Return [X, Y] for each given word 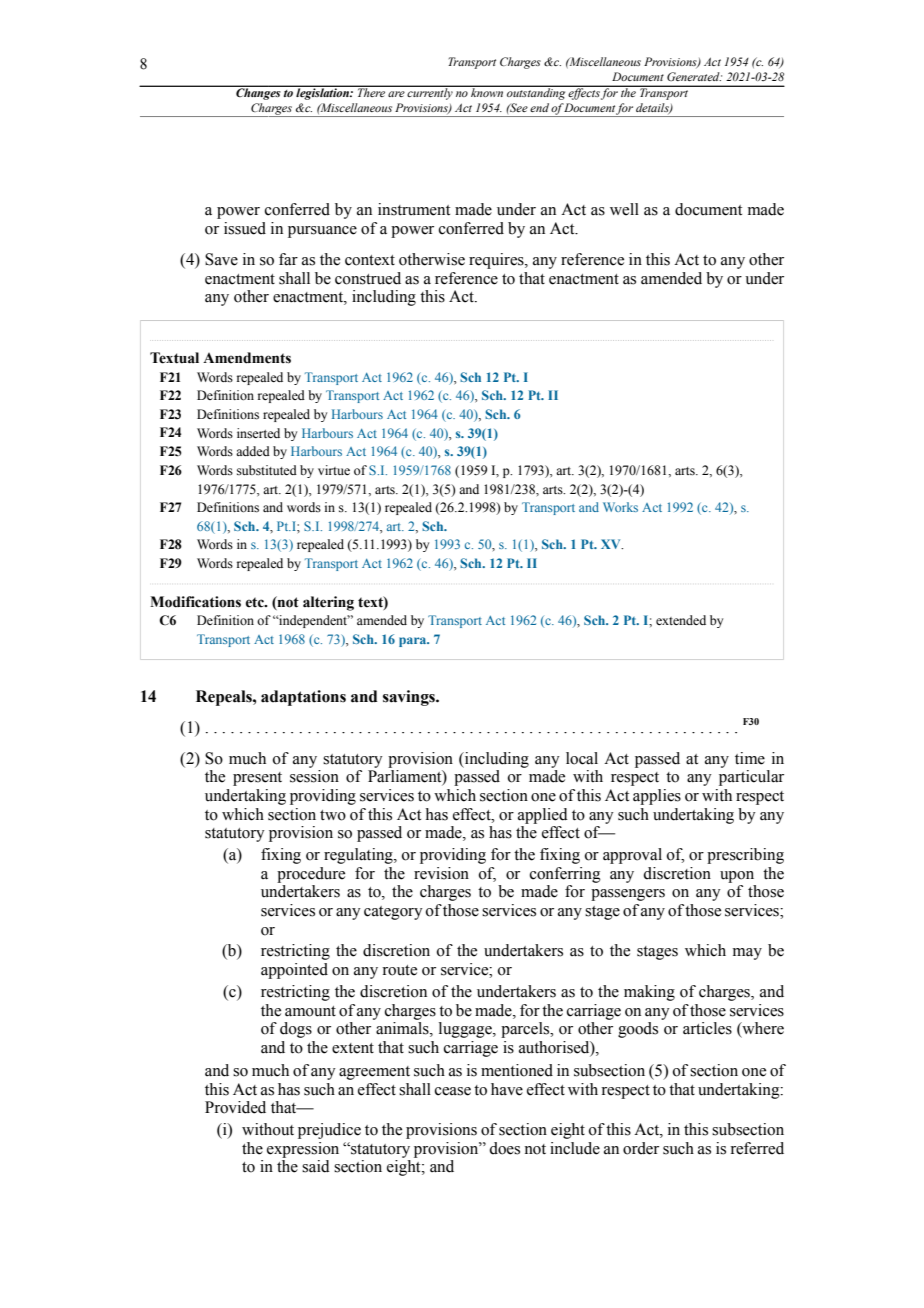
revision [441, 873]
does [504, 1148]
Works [620, 507]
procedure [311, 875]
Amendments [247, 358]
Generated [694, 76]
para [414, 642]
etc [256, 602]
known [487, 91]
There [371, 91]
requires [497, 261]
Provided [235, 1107]
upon [737, 877]
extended [681, 620]
